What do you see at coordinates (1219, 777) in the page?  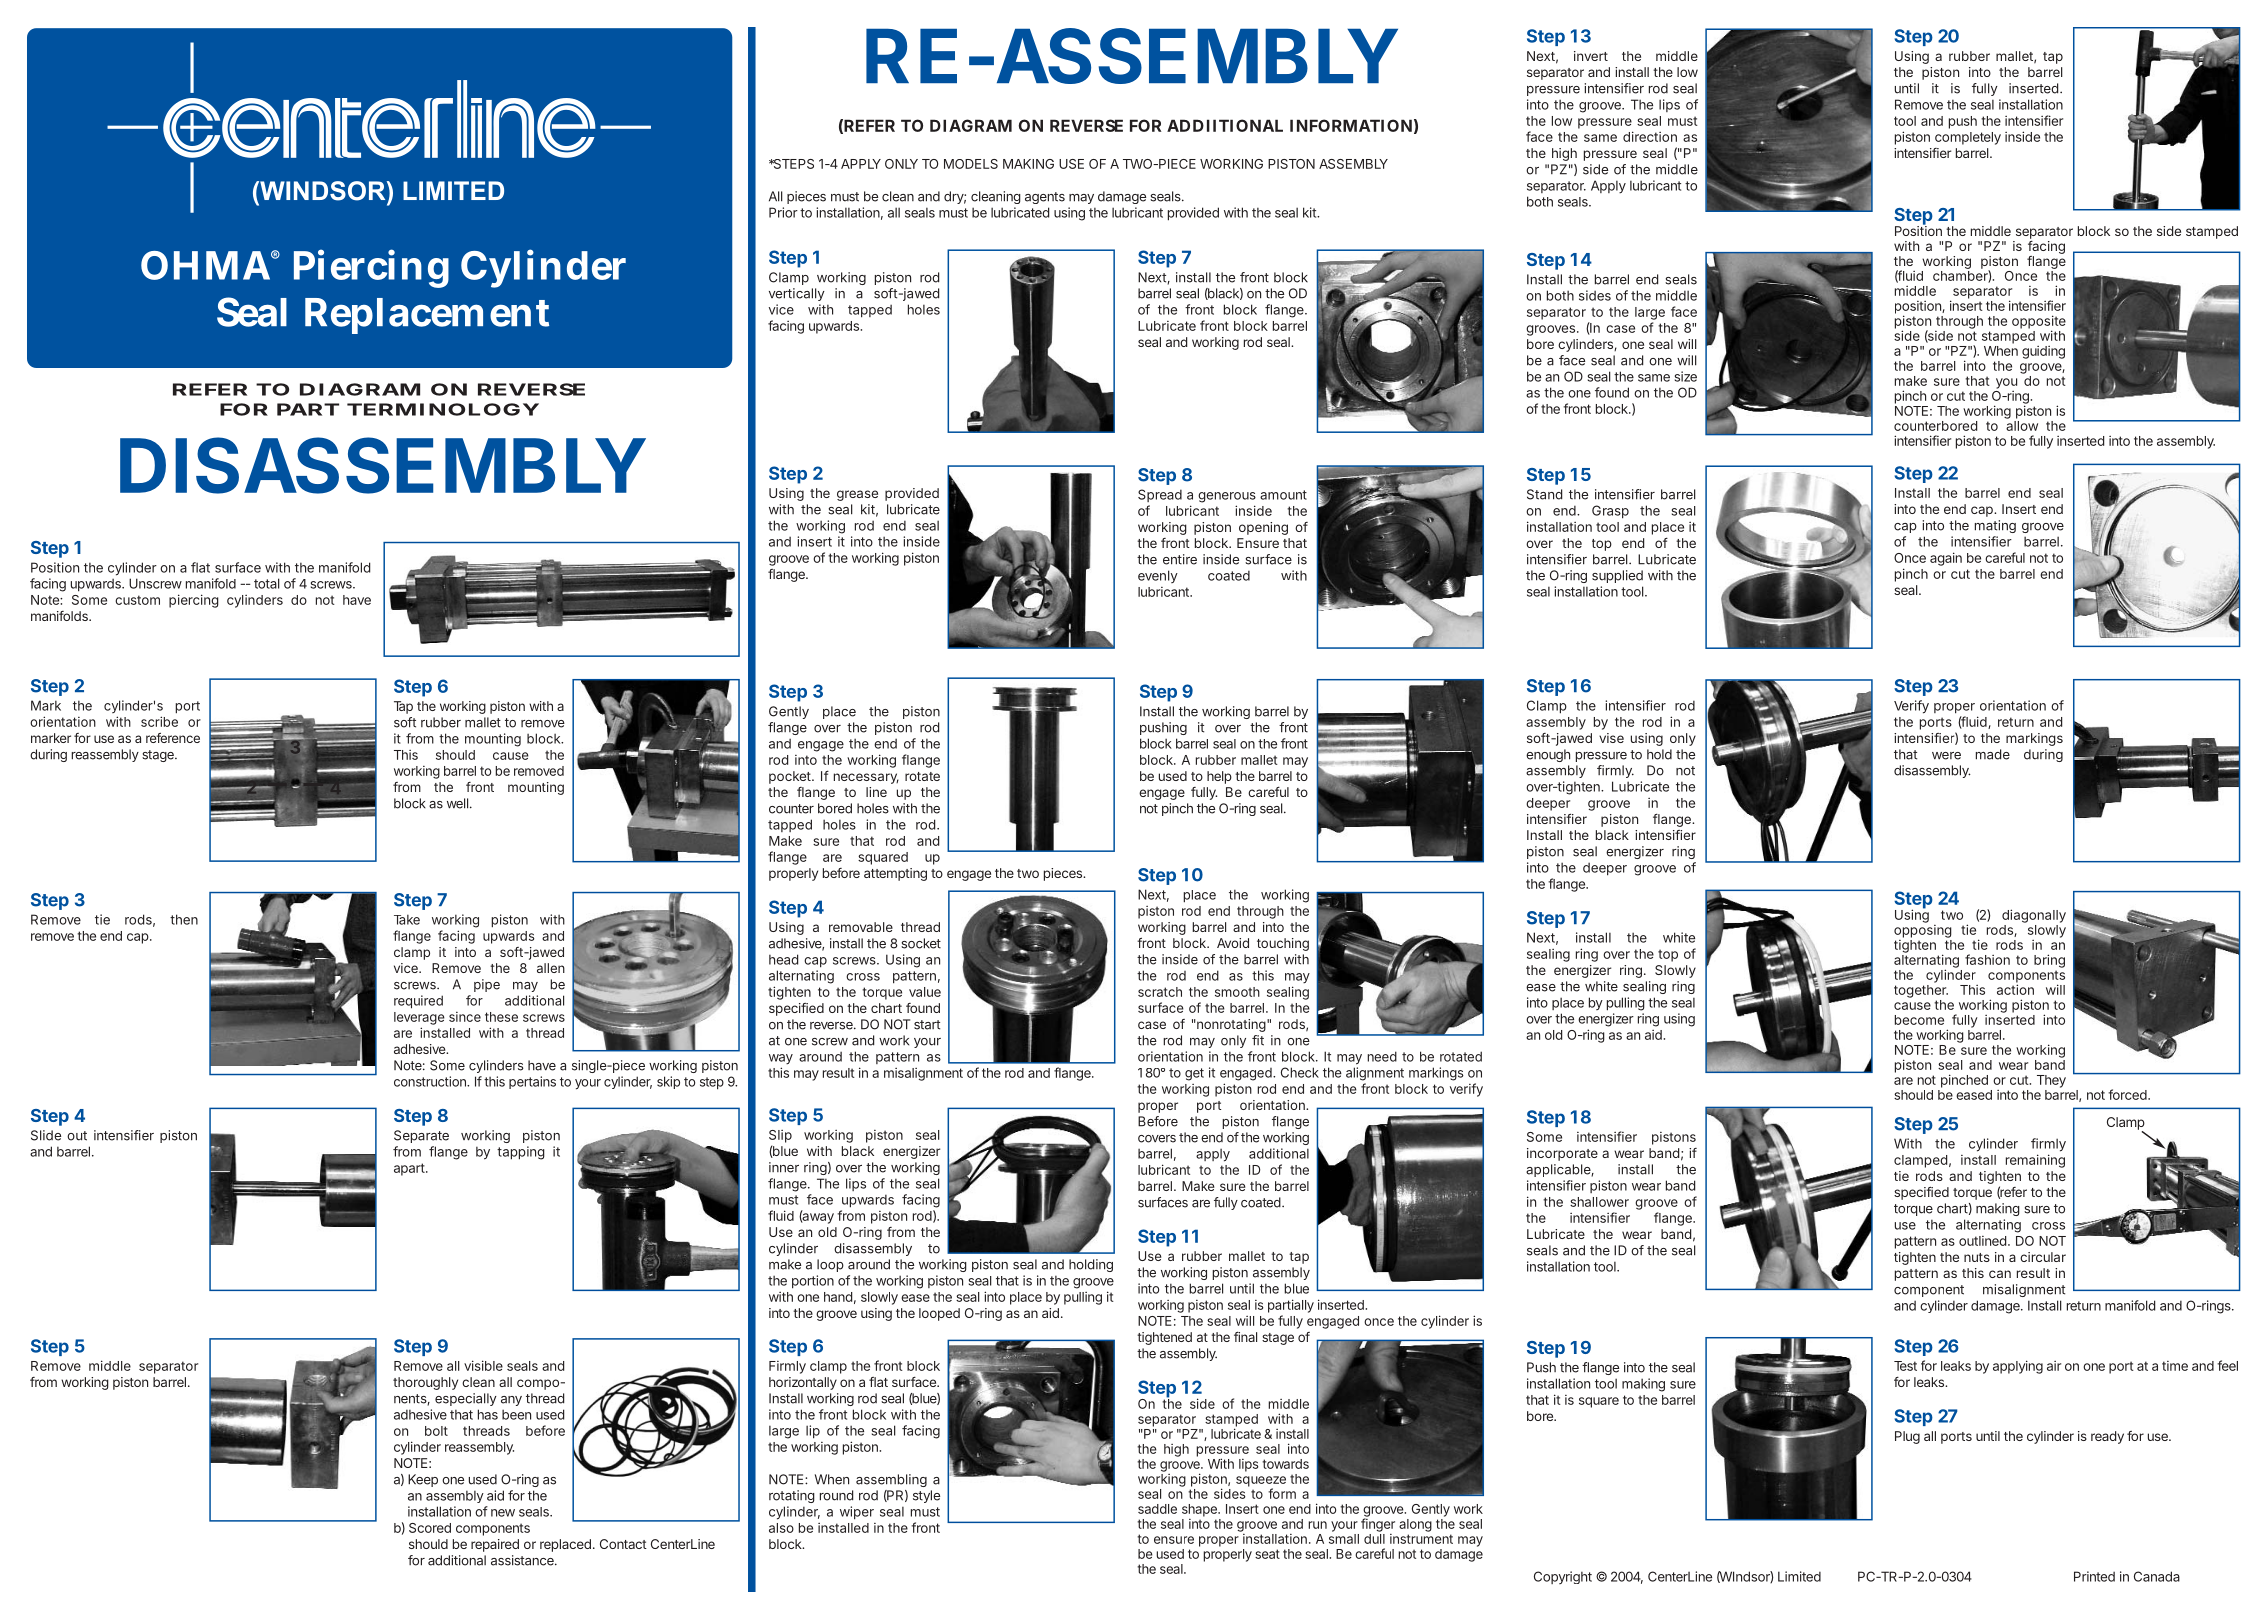 I see `help` at bounding box center [1219, 777].
